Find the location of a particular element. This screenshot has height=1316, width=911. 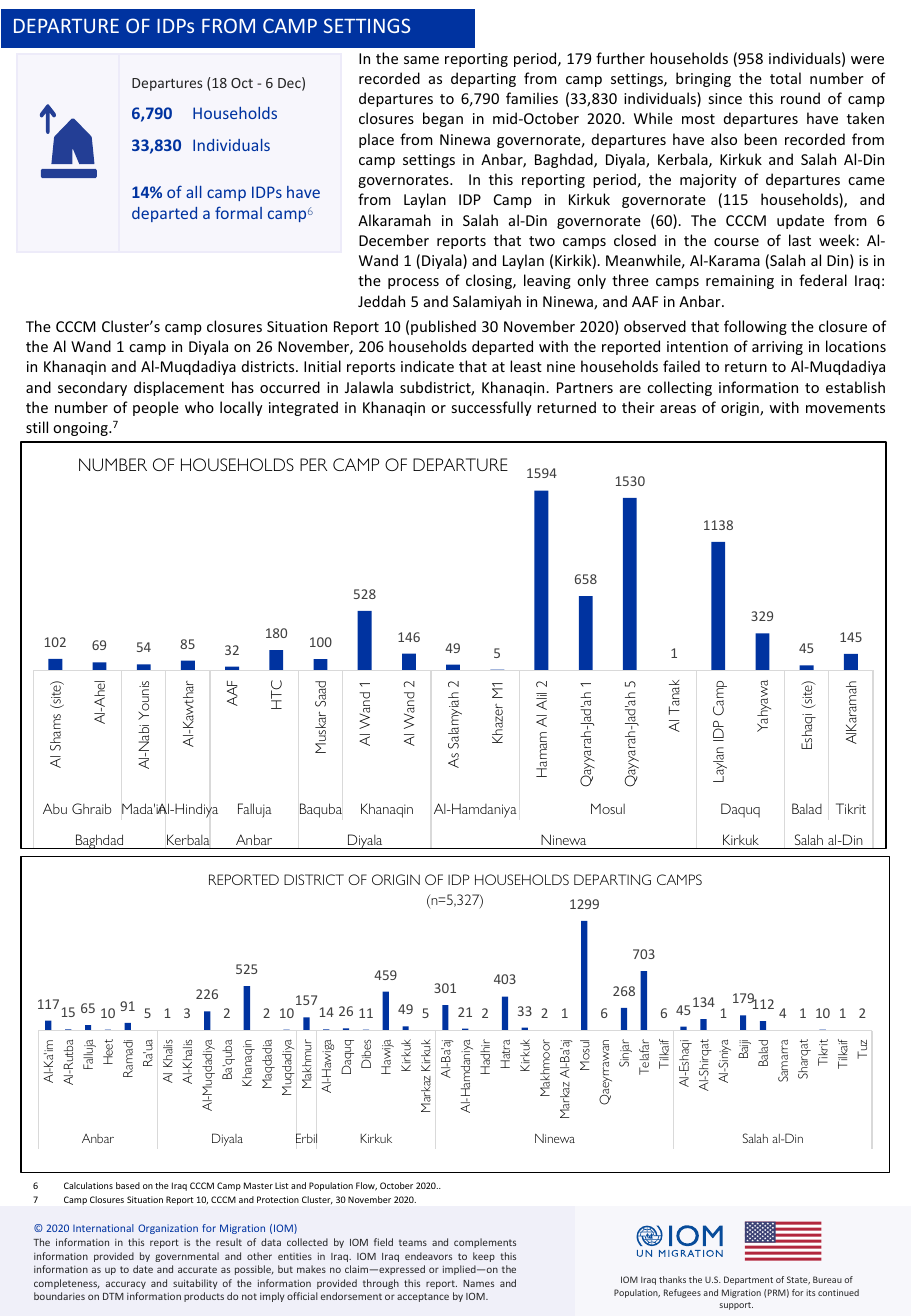

Ghraib is located at coordinates (91, 808).
